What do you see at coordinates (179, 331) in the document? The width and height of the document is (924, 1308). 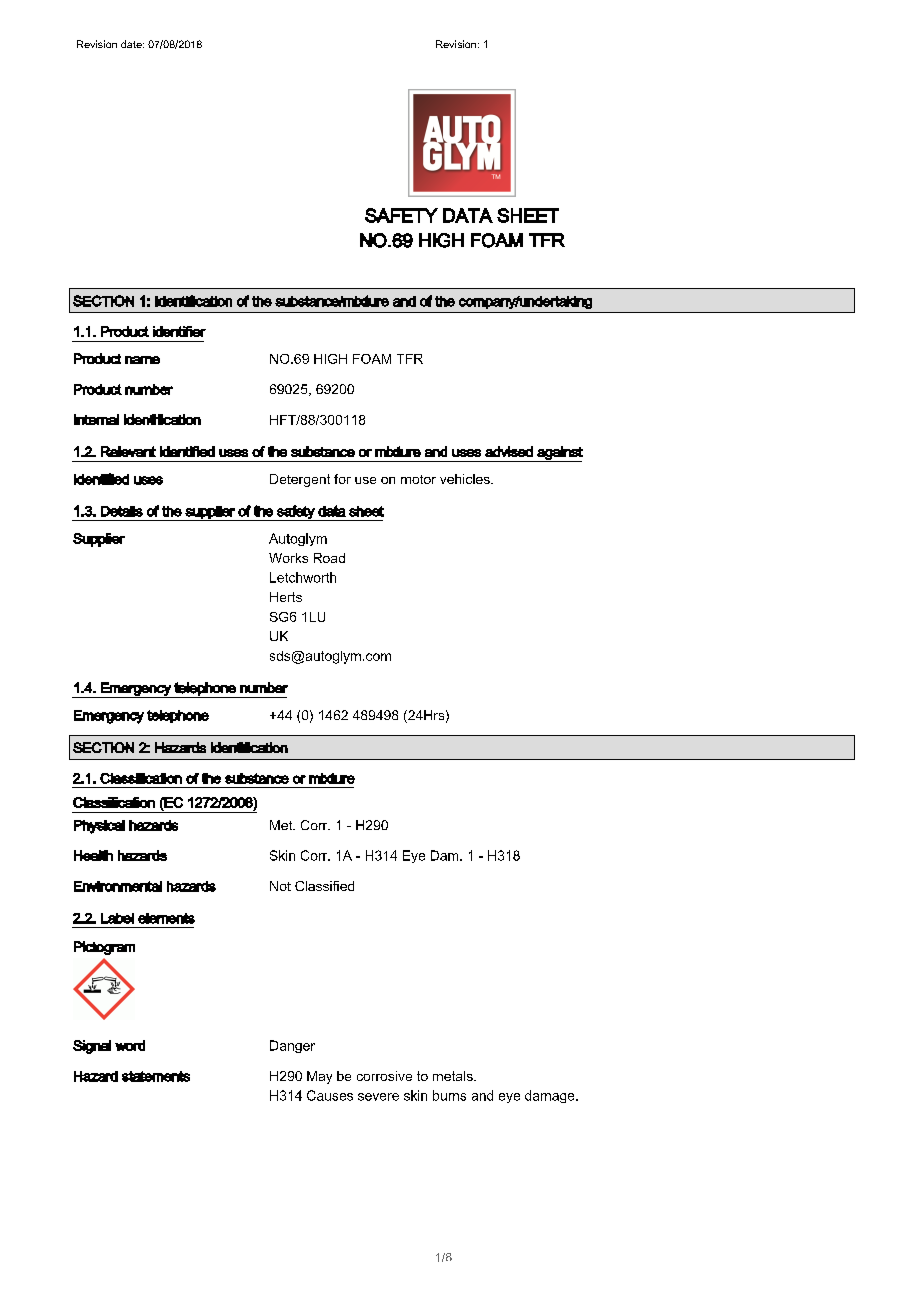 I see `identifier` at bounding box center [179, 331].
